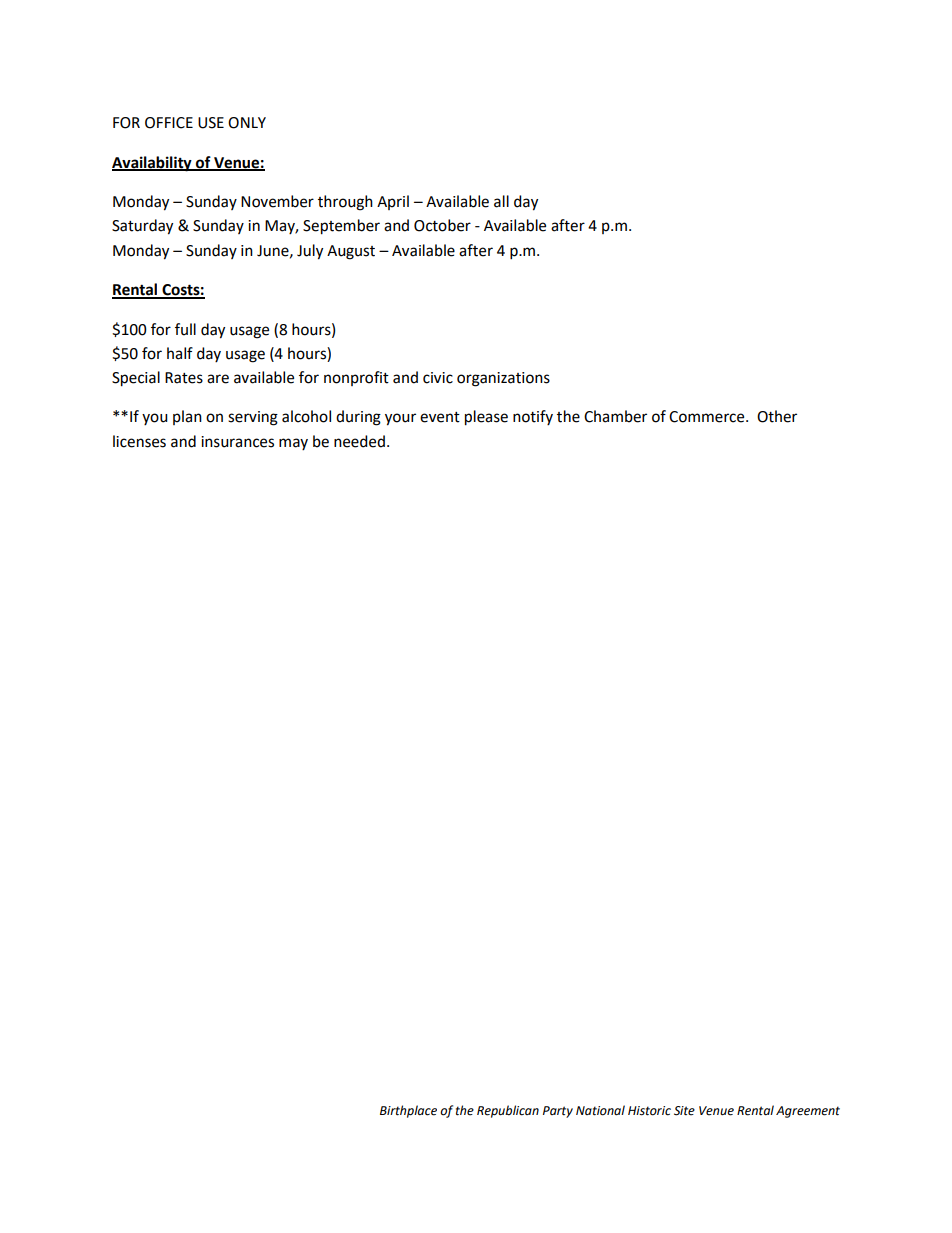  Describe the element at coordinates (442, 225) in the document. I see `October` at that location.
